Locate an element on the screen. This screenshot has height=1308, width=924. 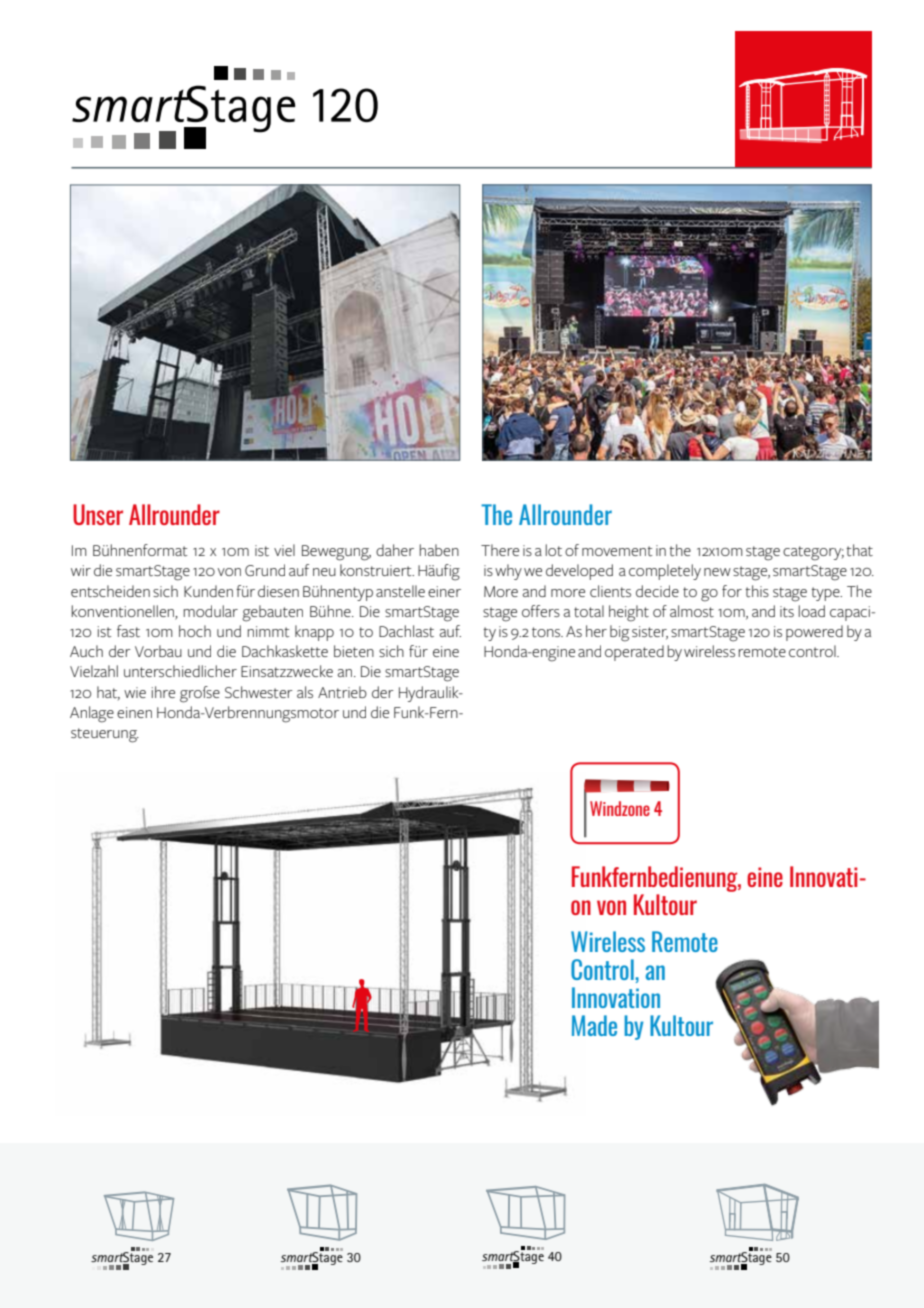
There is located at coordinates (500, 550).
